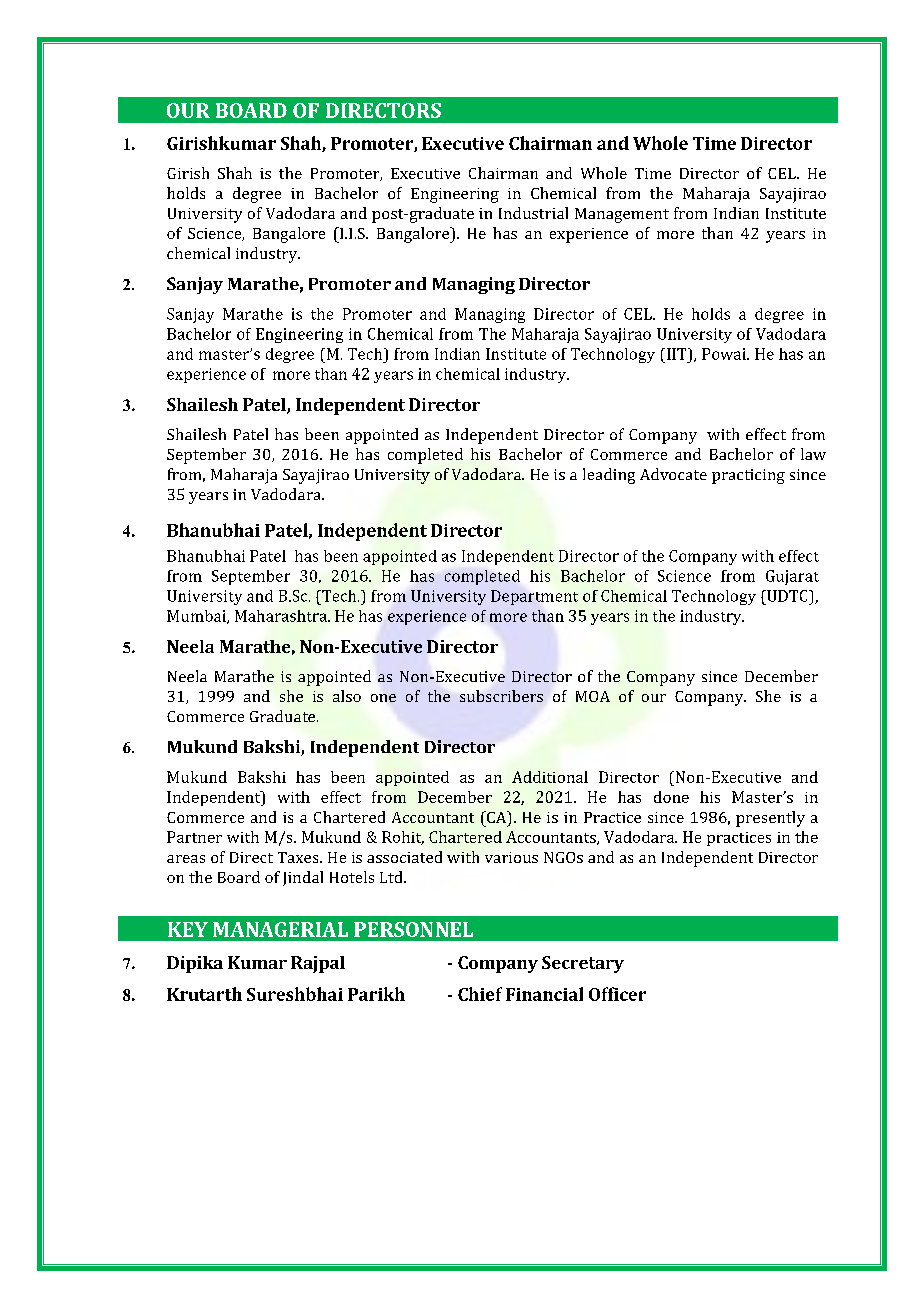 Image resolution: width=924 pixels, height=1308 pixels. I want to click on Industrial, so click(533, 213).
